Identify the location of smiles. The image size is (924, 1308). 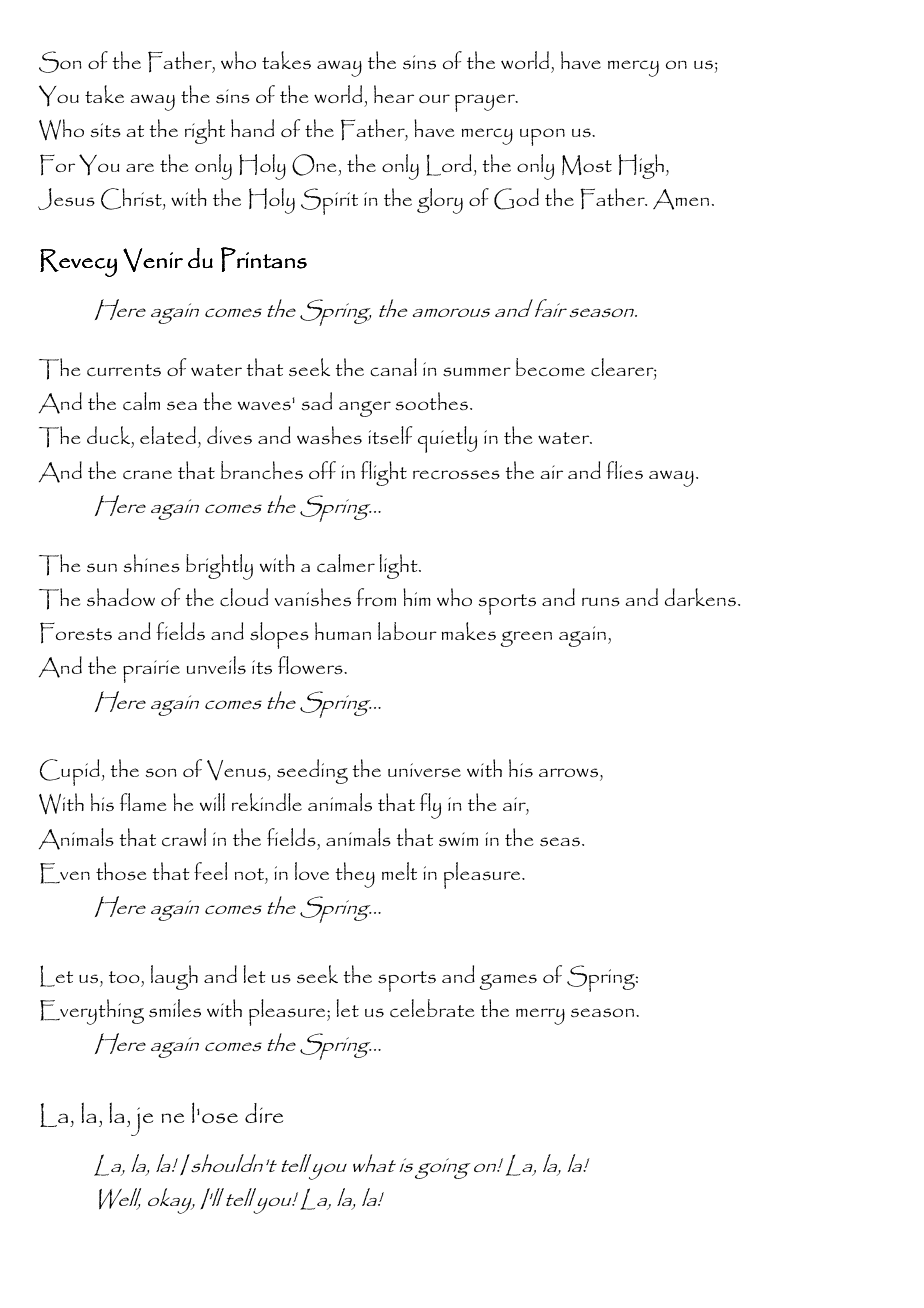
(175, 1008).
